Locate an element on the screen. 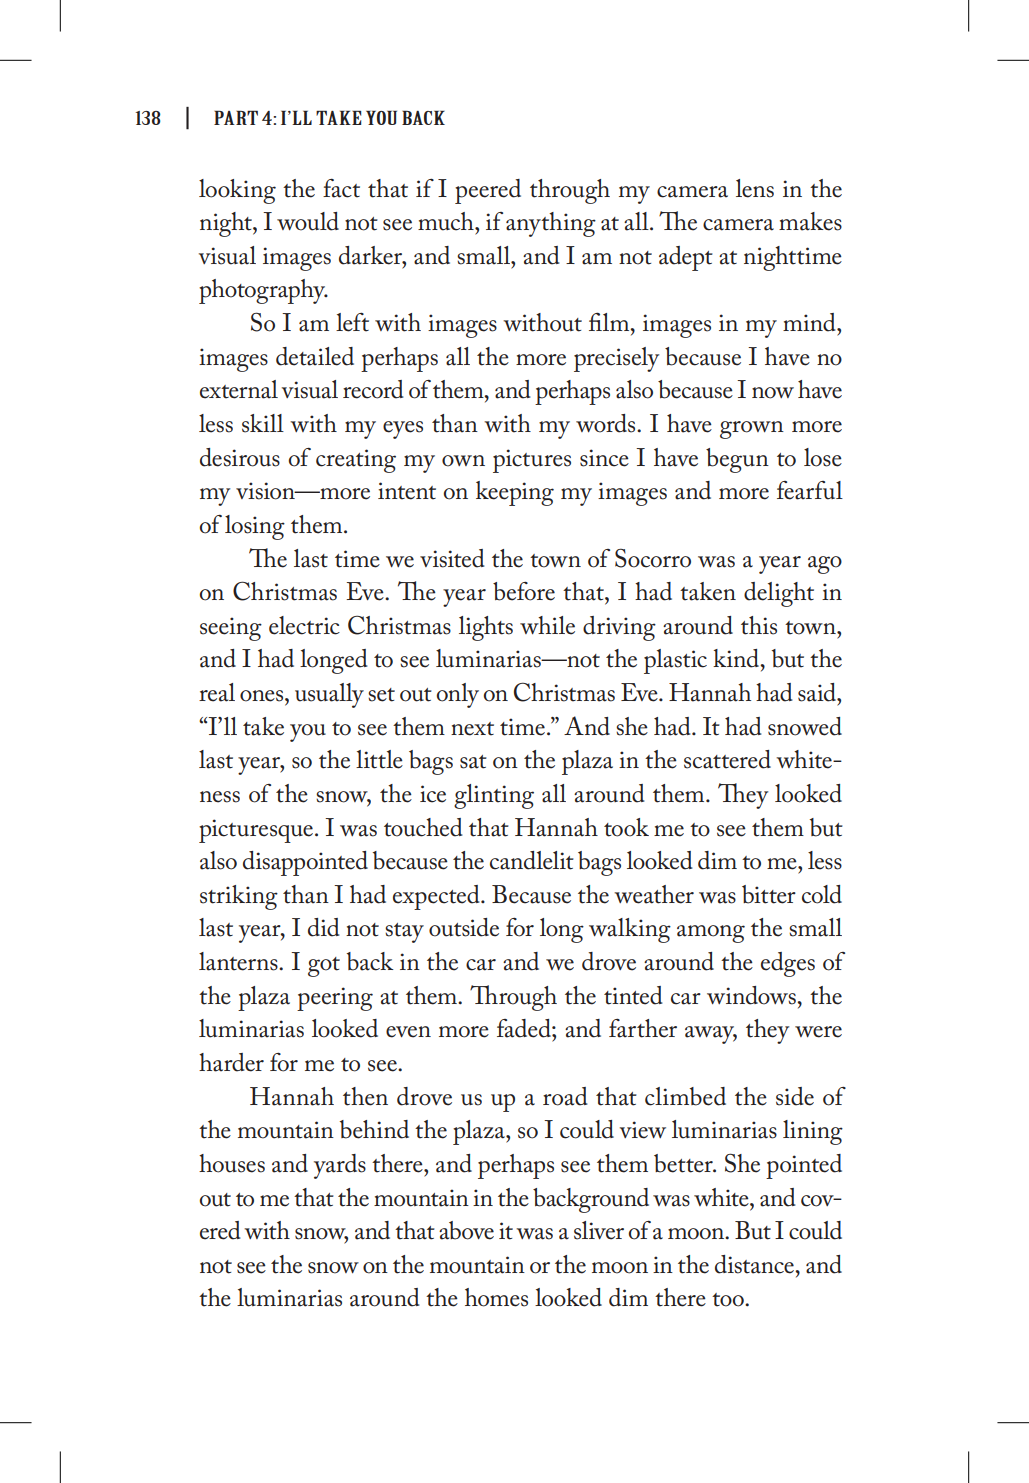 The image size is (1029, 1483). yards is located at coordinates (340, 1166).
